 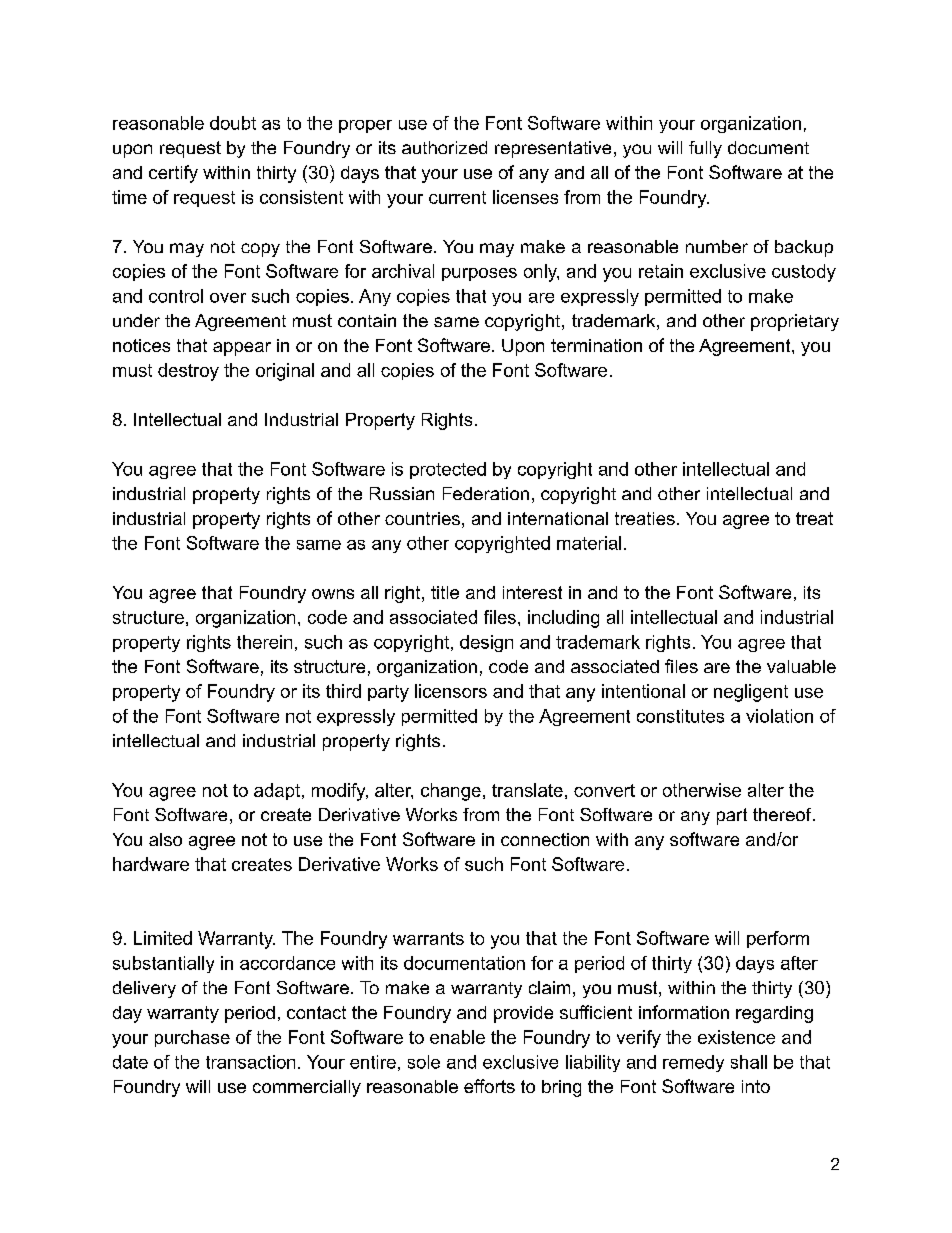 I want to click on proprietary, so click(x=795, y=322).
